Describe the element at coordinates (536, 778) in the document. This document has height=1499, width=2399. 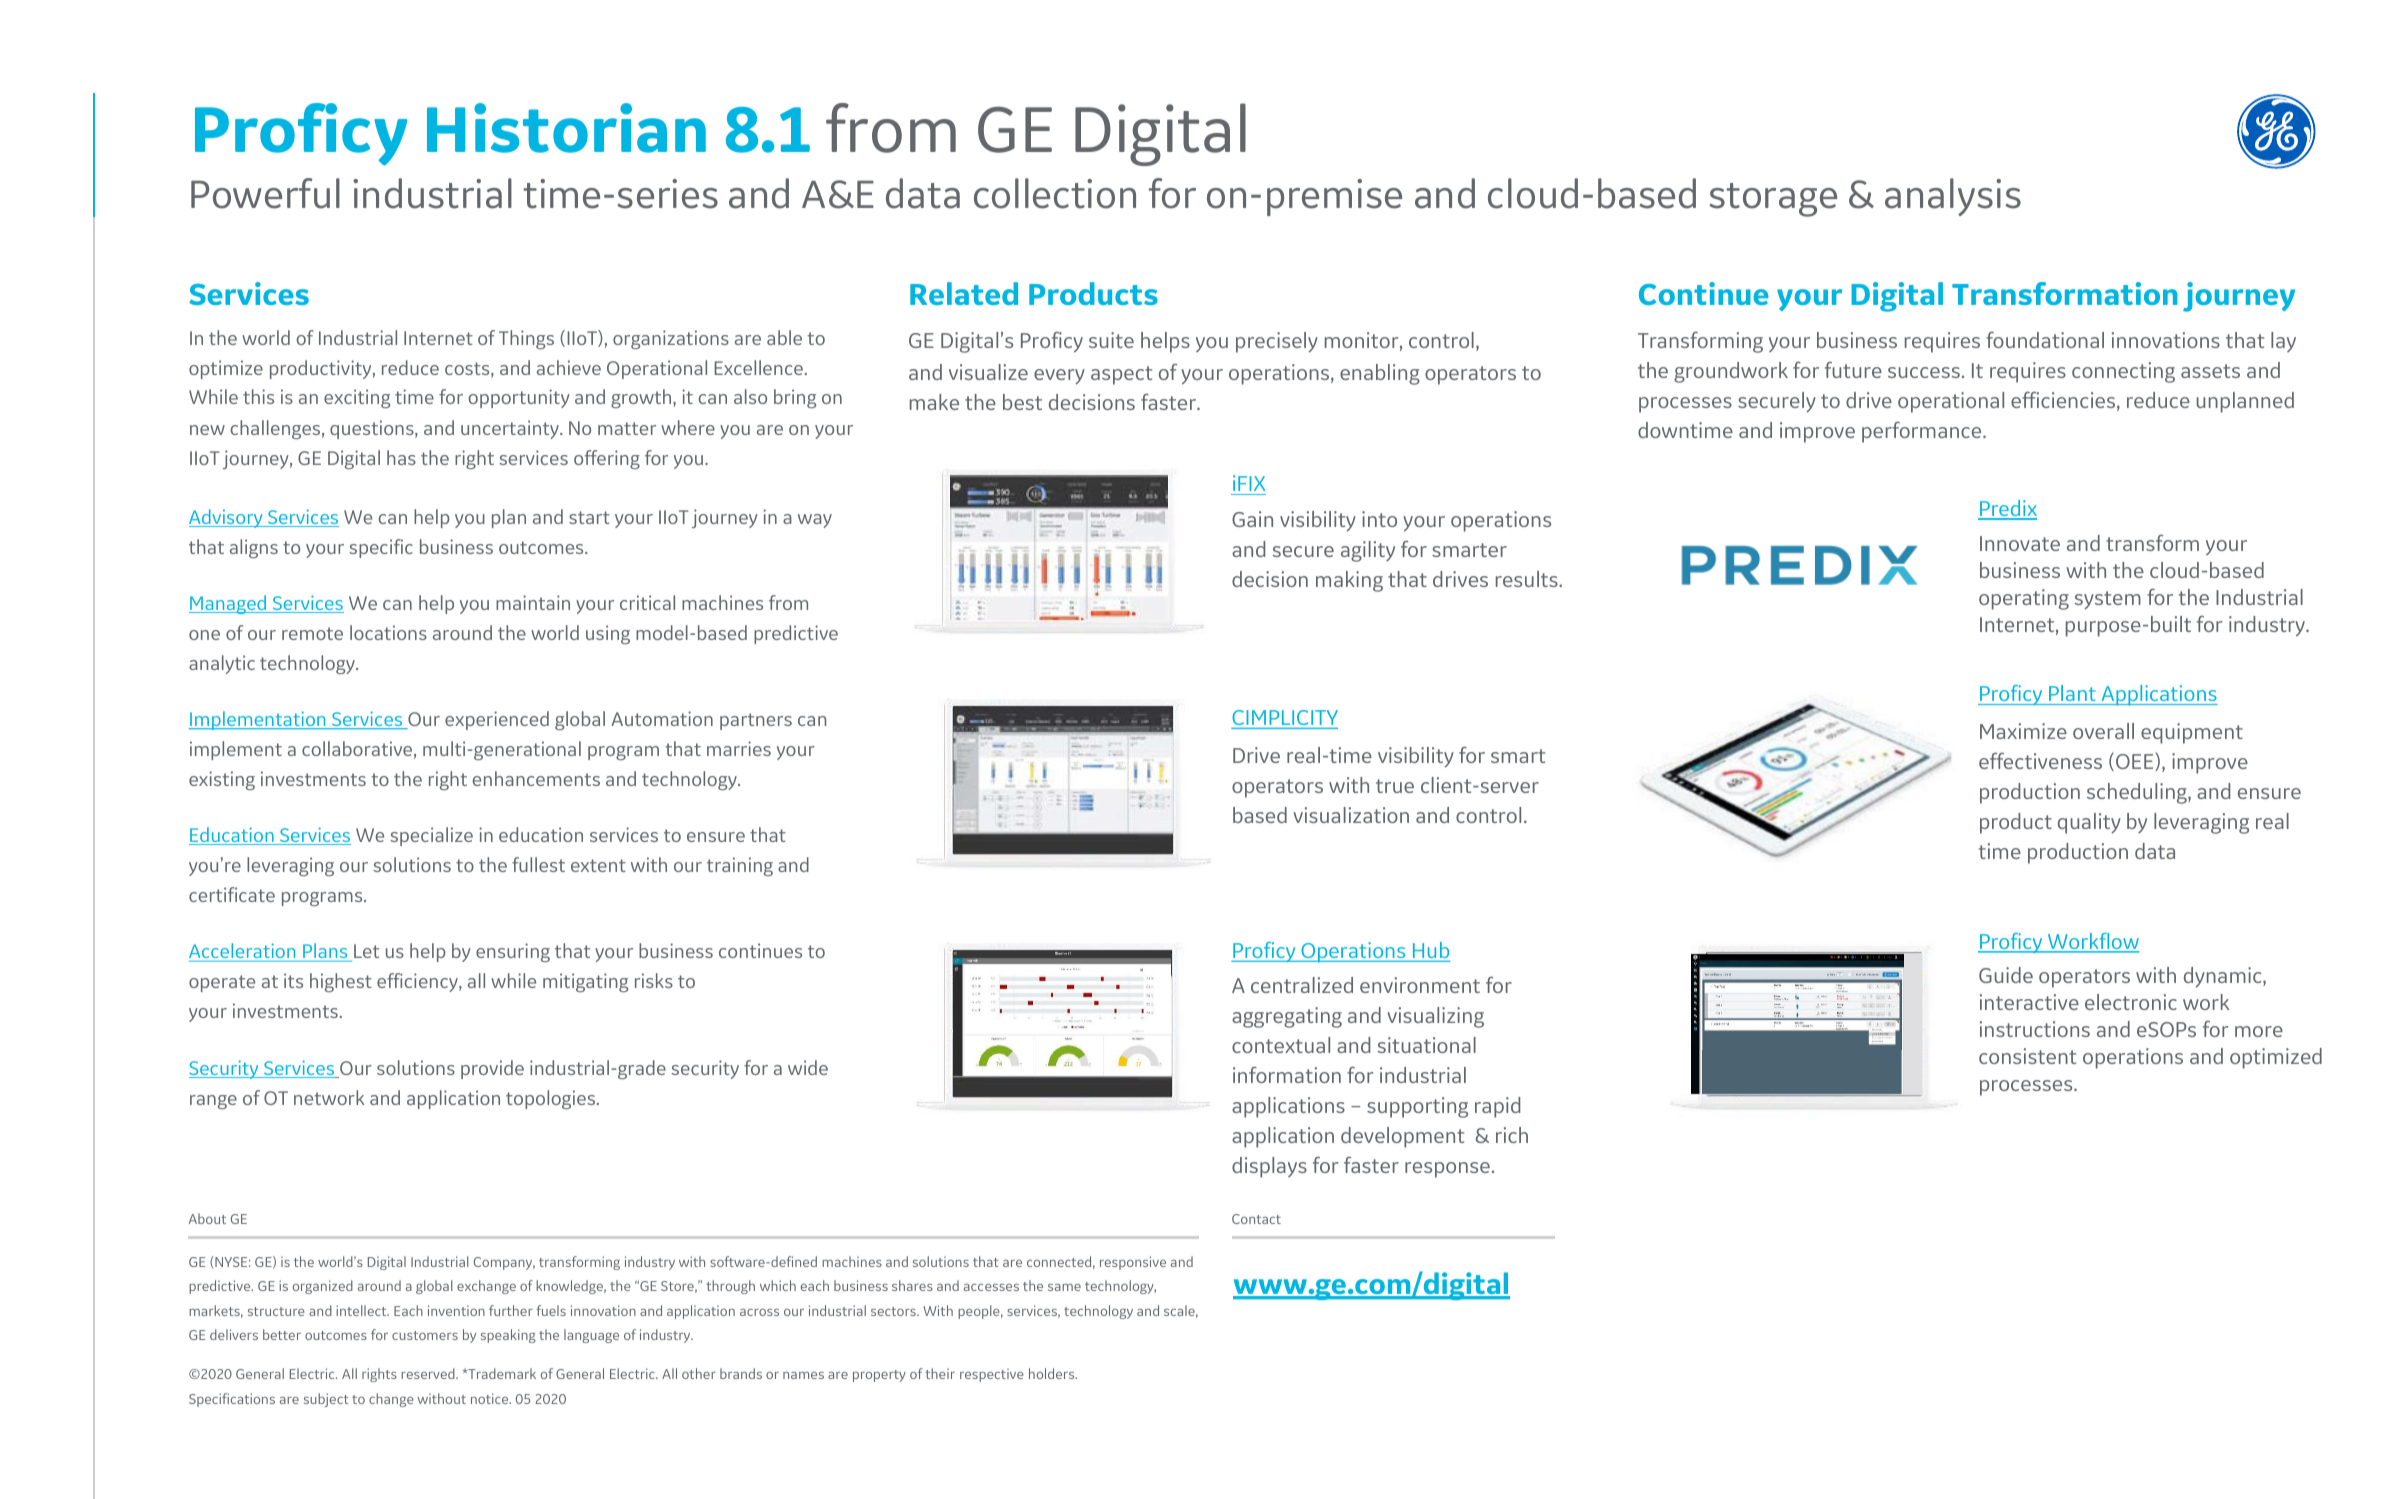
I see `enhancements` at that location.
